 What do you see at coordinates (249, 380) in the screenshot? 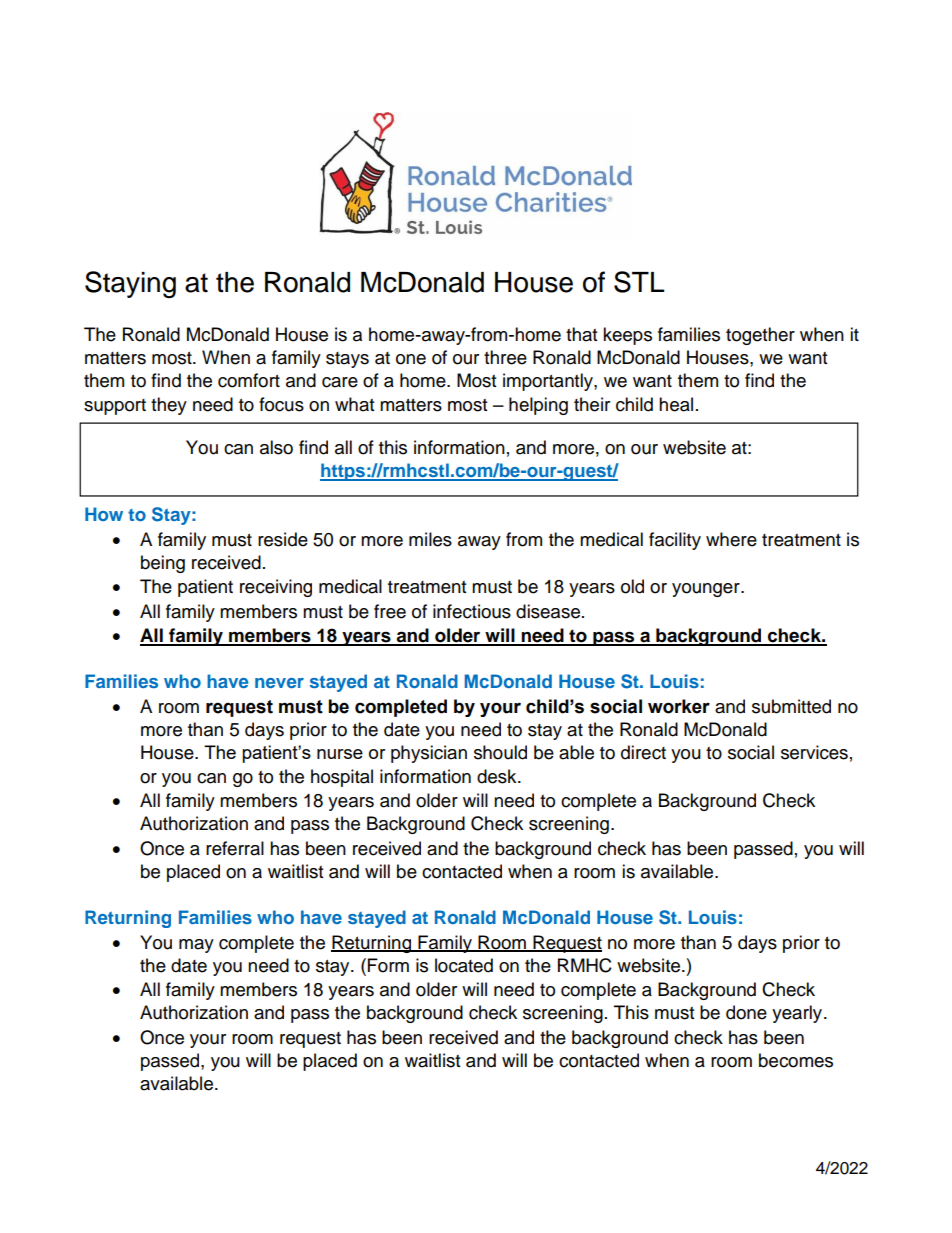
I see `comfort` at bounding box center [249, 380].
